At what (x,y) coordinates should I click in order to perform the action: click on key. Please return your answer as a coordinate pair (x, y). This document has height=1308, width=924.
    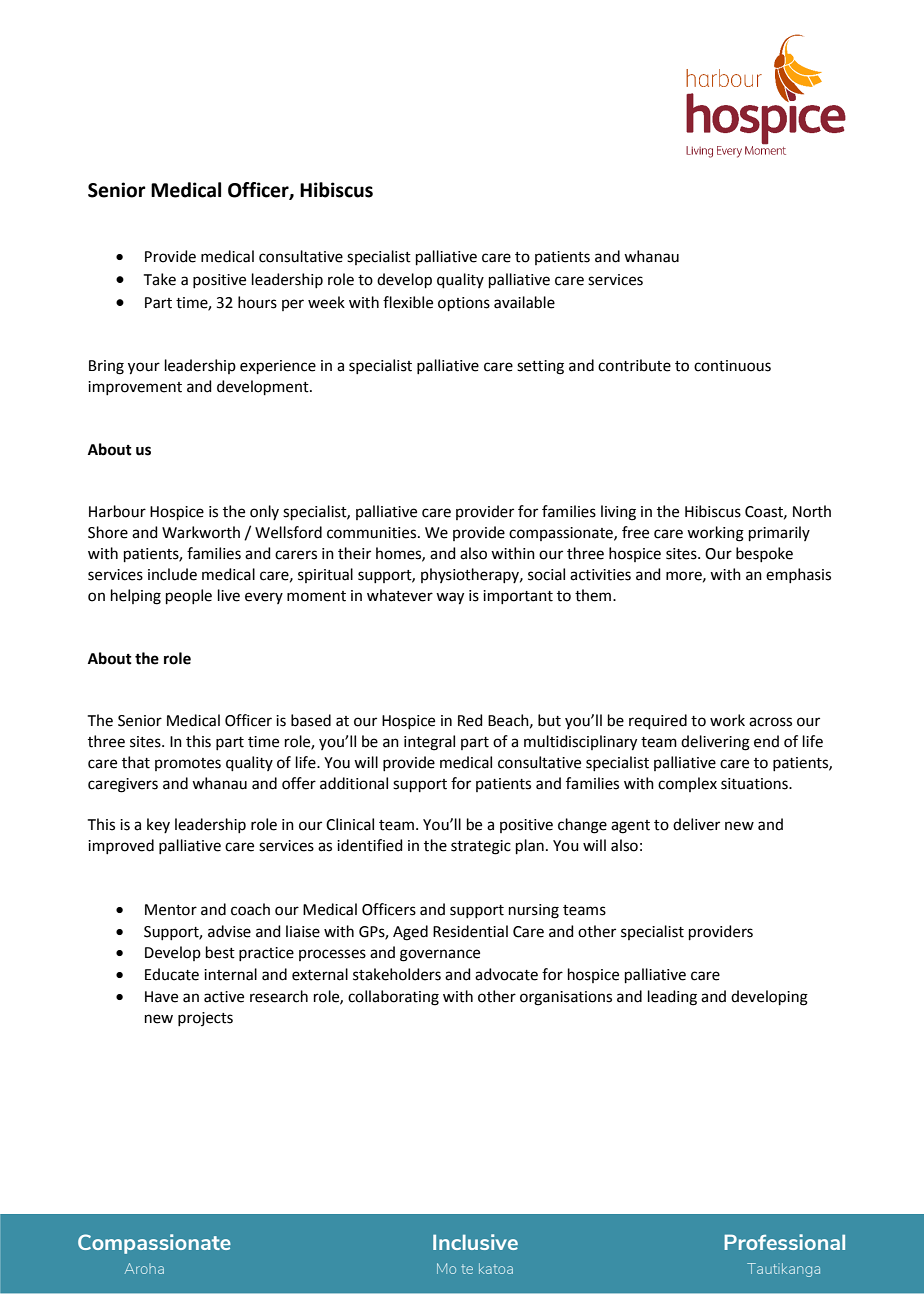
    Looking at the image, I should click on (158, 825).
